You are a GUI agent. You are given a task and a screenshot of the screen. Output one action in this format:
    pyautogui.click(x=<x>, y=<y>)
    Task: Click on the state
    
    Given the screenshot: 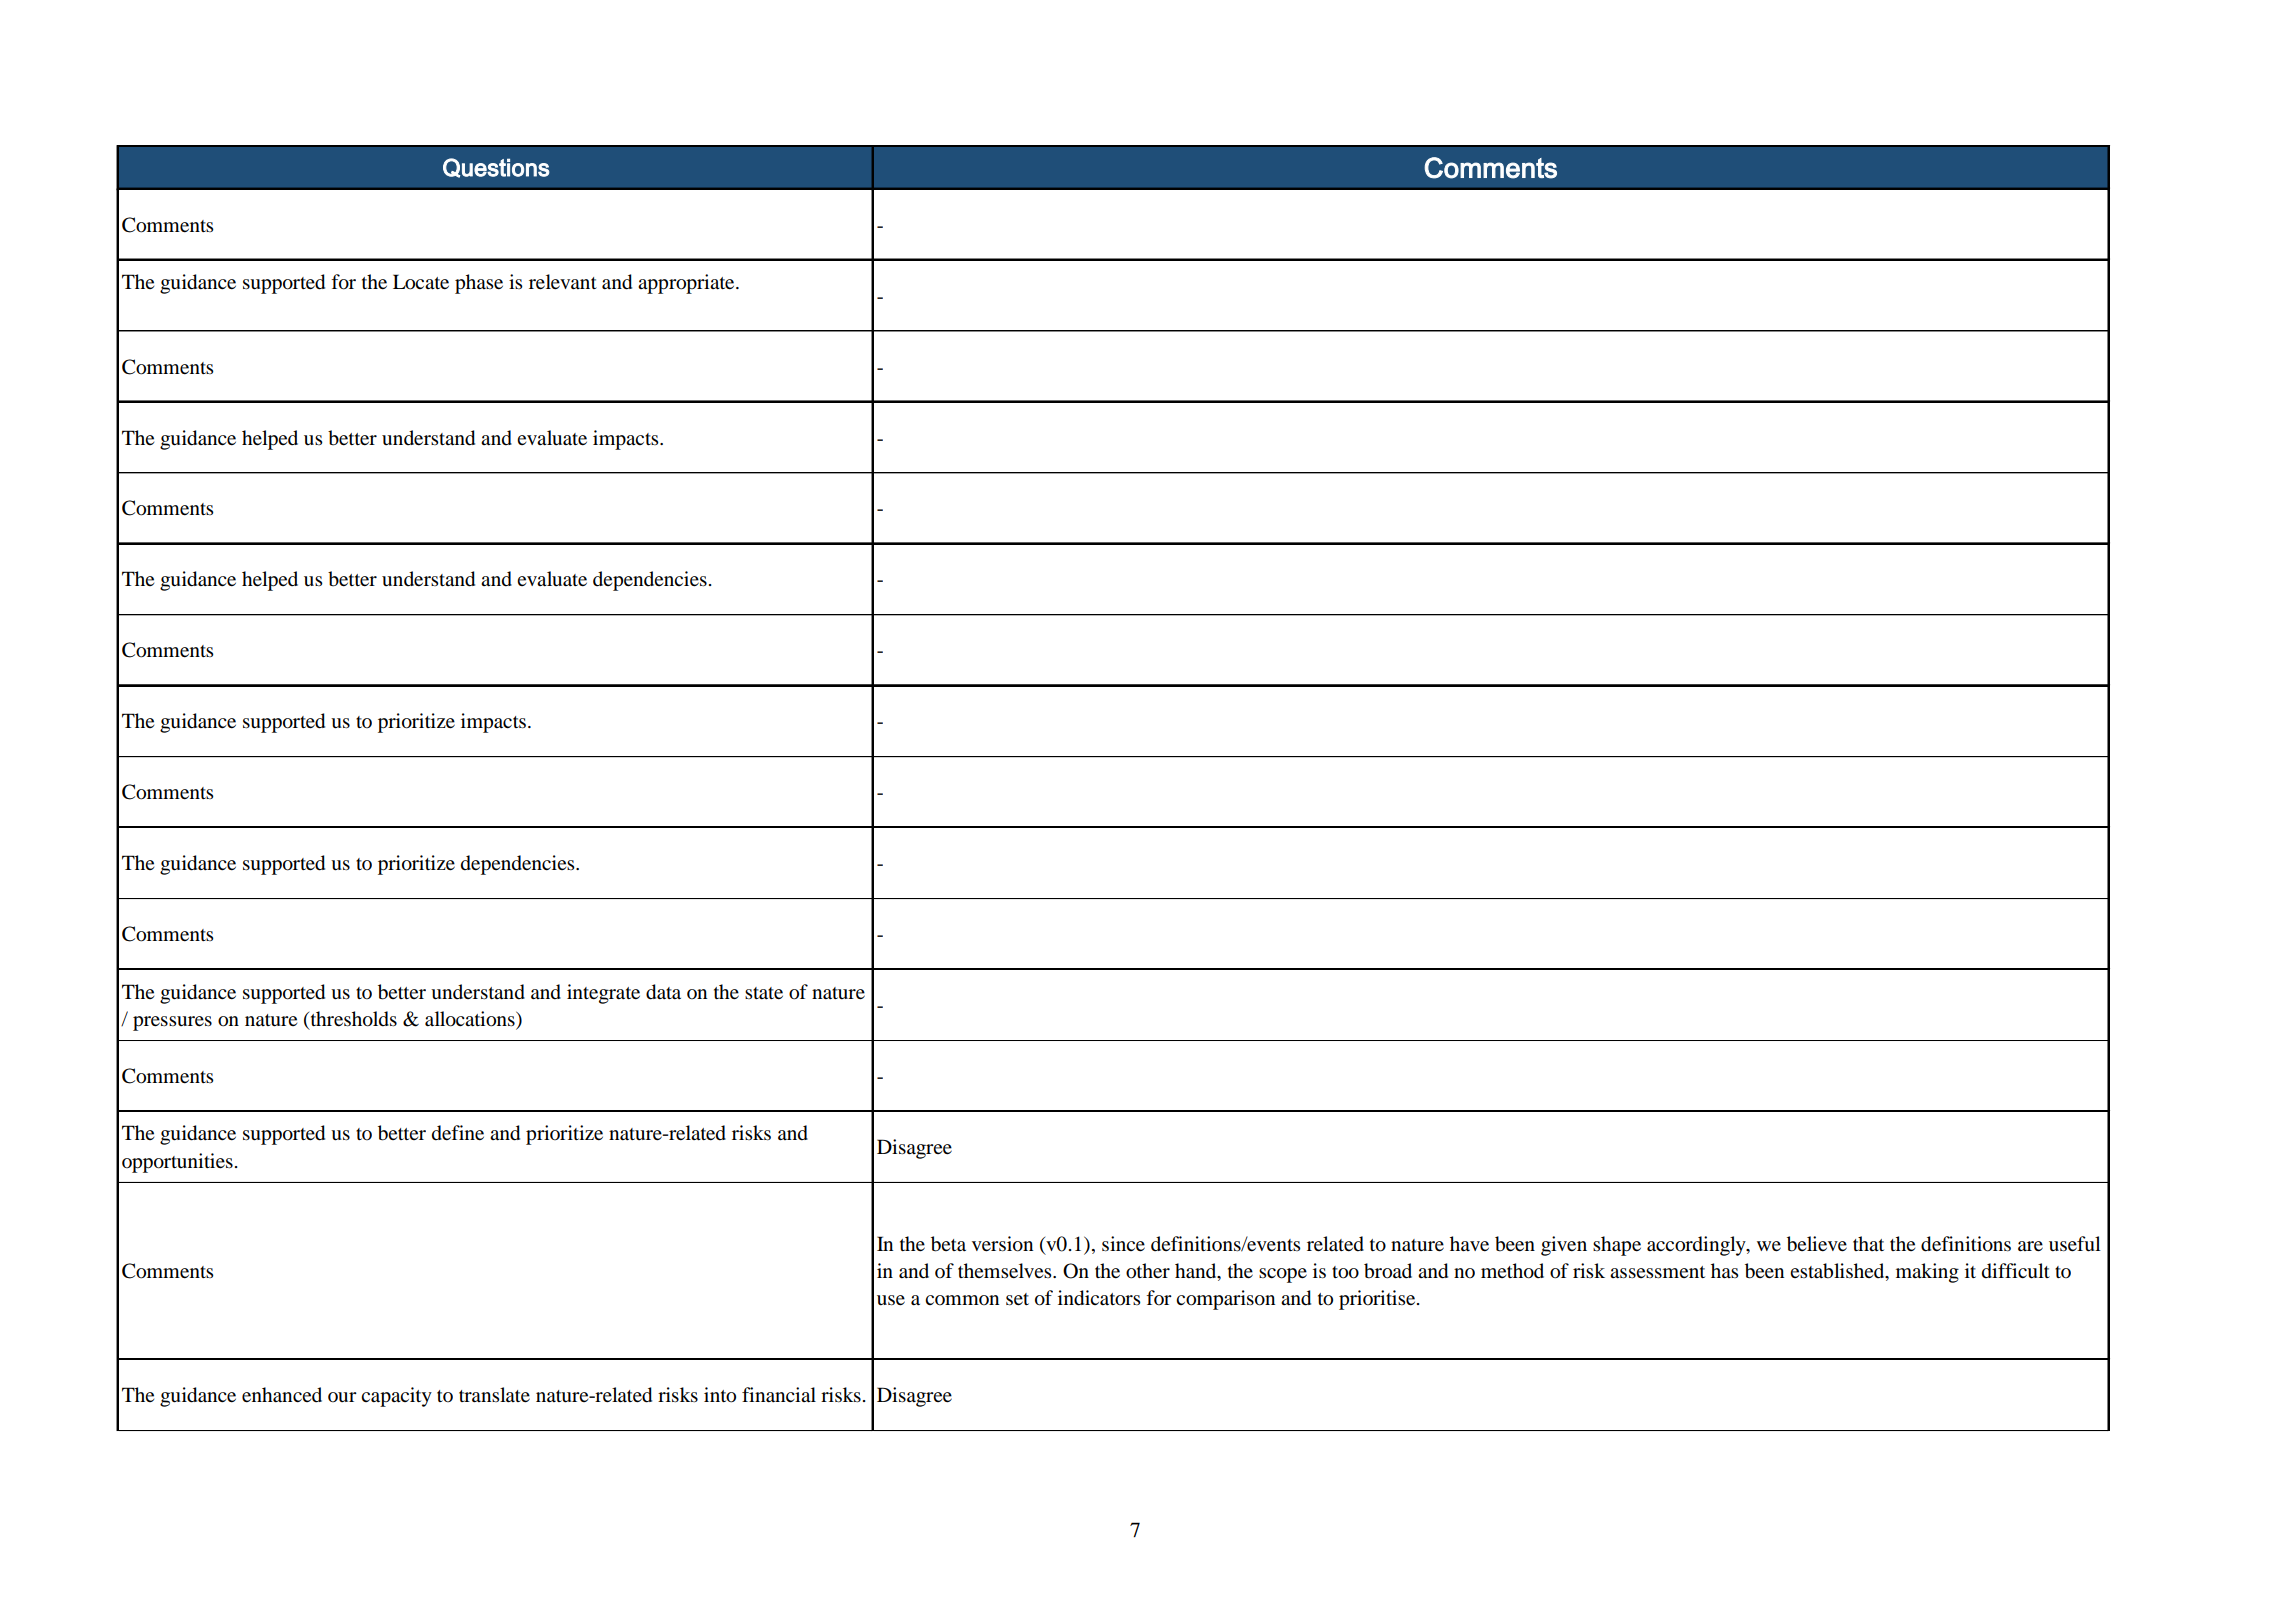 What is the action you would take?
    pyautogui.click(x=764, y=993)
